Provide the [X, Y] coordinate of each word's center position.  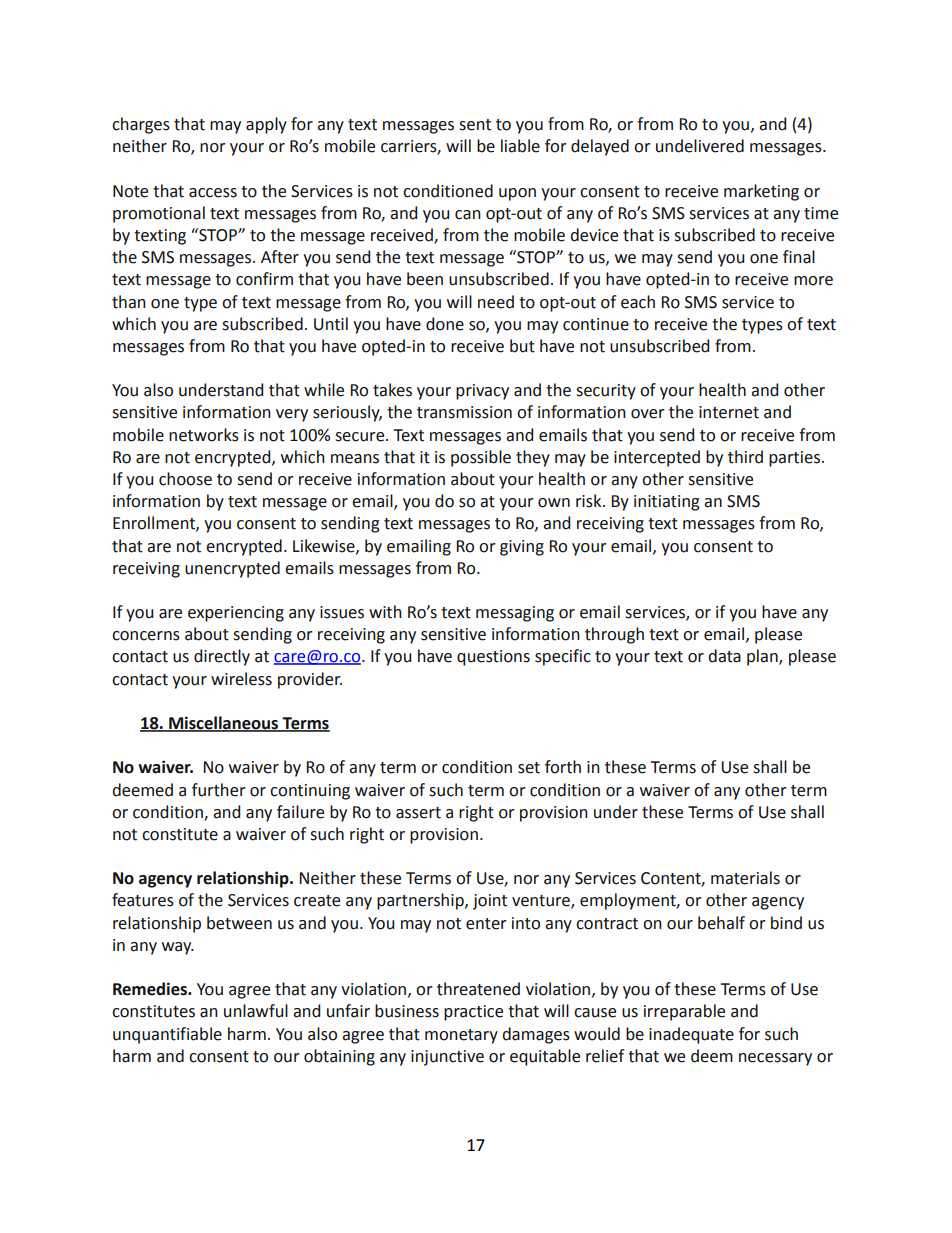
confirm [264, 279]
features [143, 900]
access [213, 193]
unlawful [256, 1011]
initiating [667, 503]
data [724, 656]
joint [490, 902]
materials [745, 878]
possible [481, 458]
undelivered [700, 146]
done [445, 324]
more [813, 281]
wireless [241, 679]
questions [493, 658]
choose [185, 479]
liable [520, 146]
